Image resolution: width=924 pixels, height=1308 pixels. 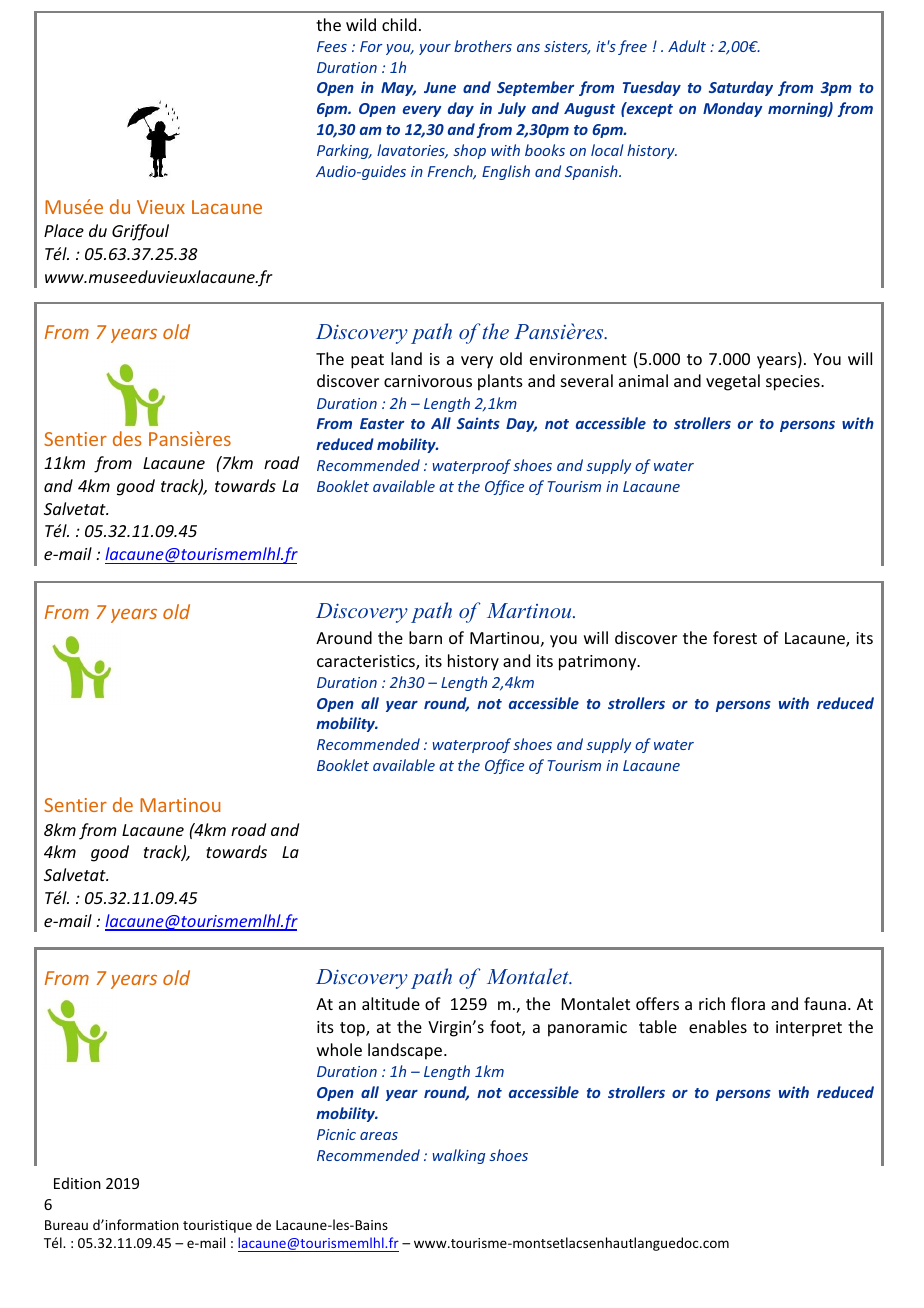 What do you see at coordinates (425, 637) in the screenshot?
I see `barn` at bounding box center [425, 637].
